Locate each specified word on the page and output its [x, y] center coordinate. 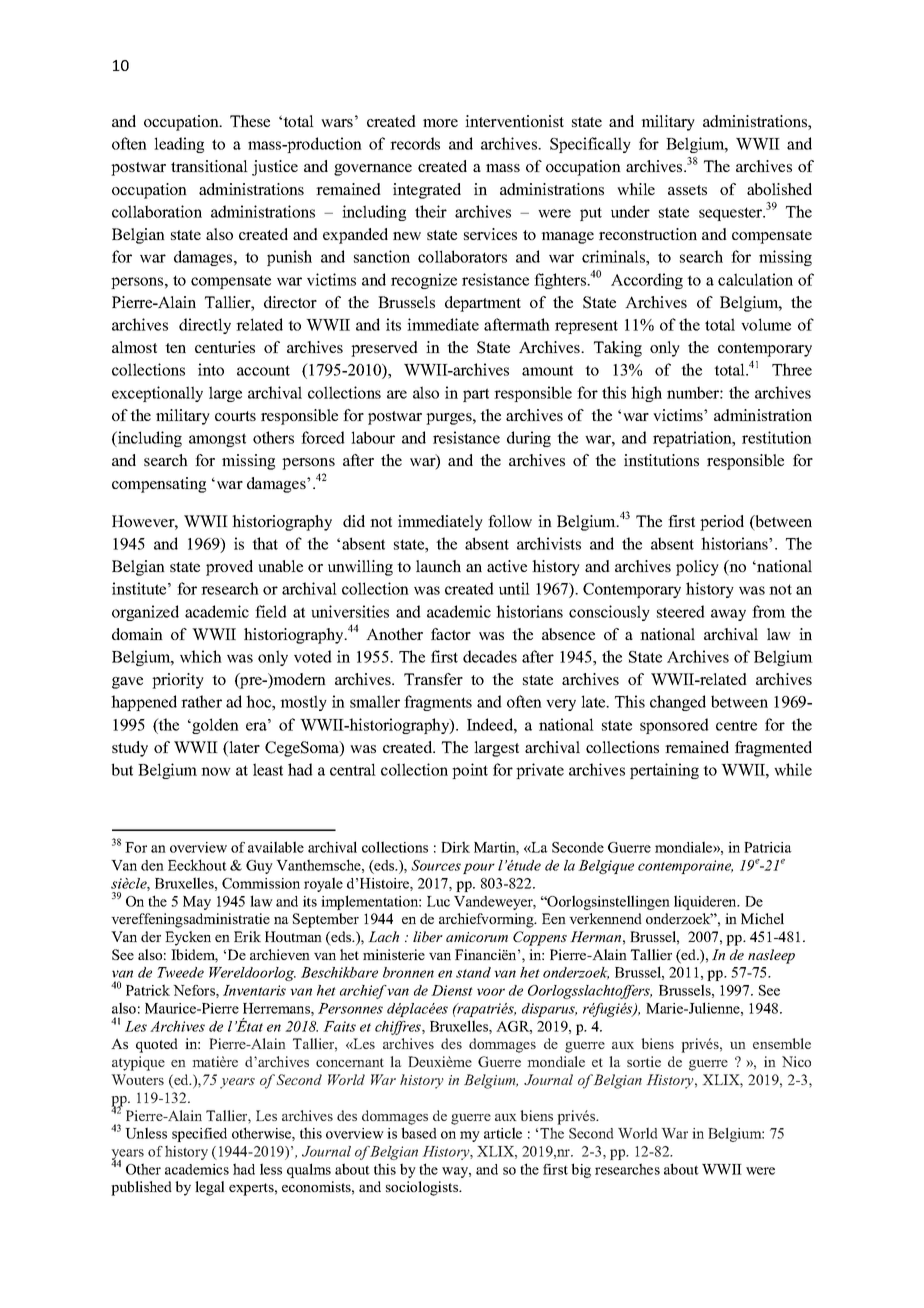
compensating [159, 485]
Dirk [455, 847]
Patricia [768, 847]
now [216, 771]
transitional [209, 166]
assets [687, 190]
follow [510, 521]
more [440, 123]
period [722, 523]
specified [199, 1135]
